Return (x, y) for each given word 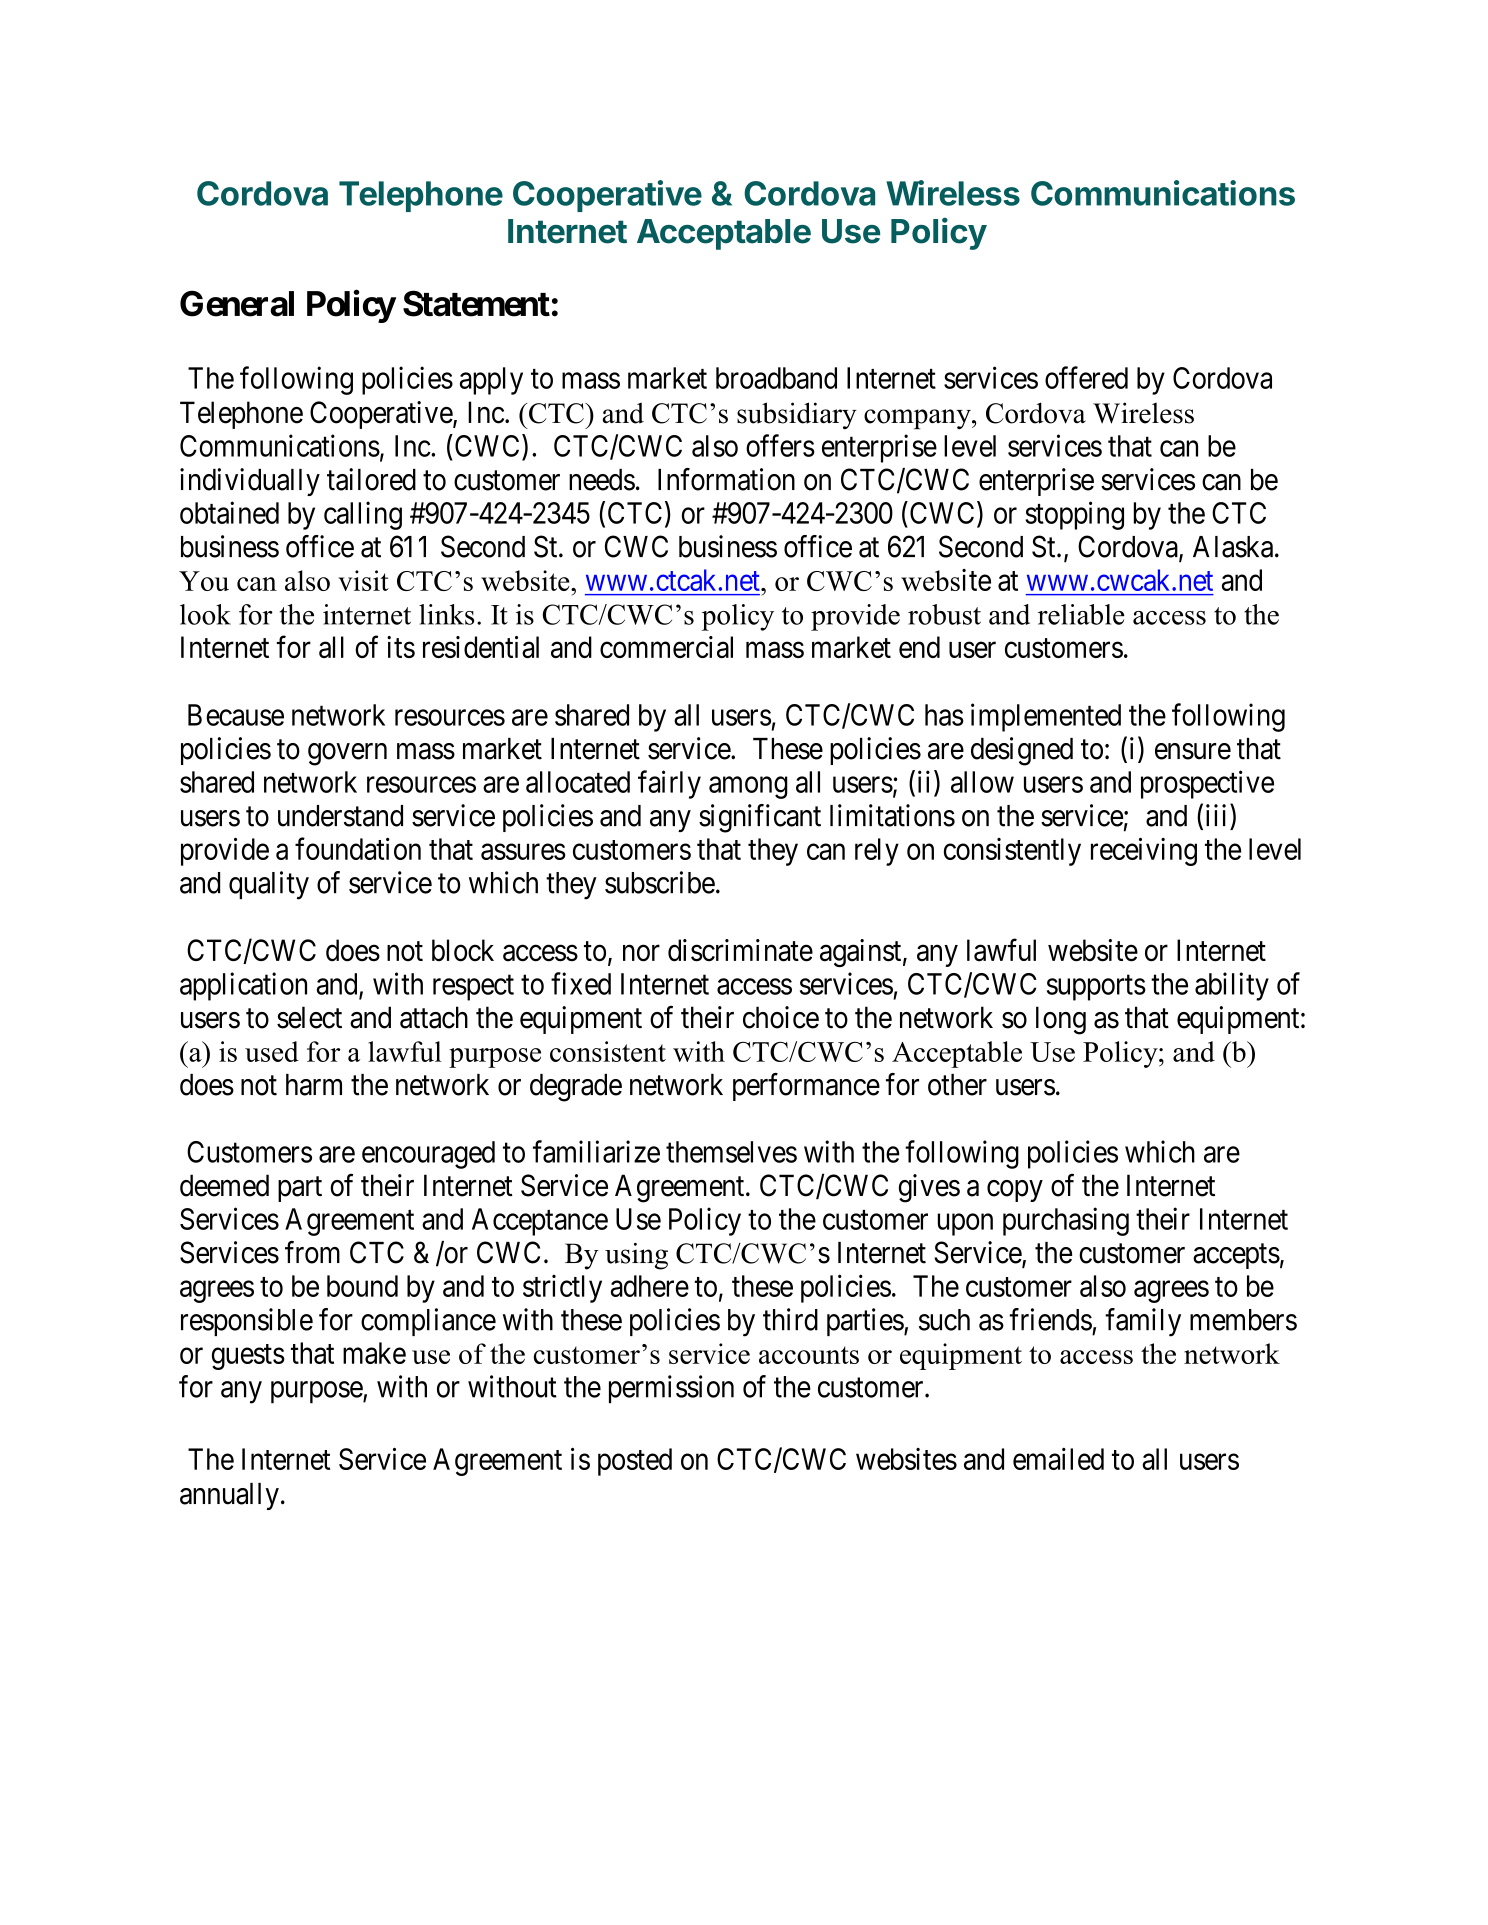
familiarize (596, 1151)
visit (363, 580)
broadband (776, 378)
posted (635, 1462)
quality (269, 885)
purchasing (1066, 1221)
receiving (1144, 851)
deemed (224, 1185)
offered (1086, 377)
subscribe (660, 882)
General (237, 303)
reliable (1081, 614)
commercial (666, 647)
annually (229, 1496)
